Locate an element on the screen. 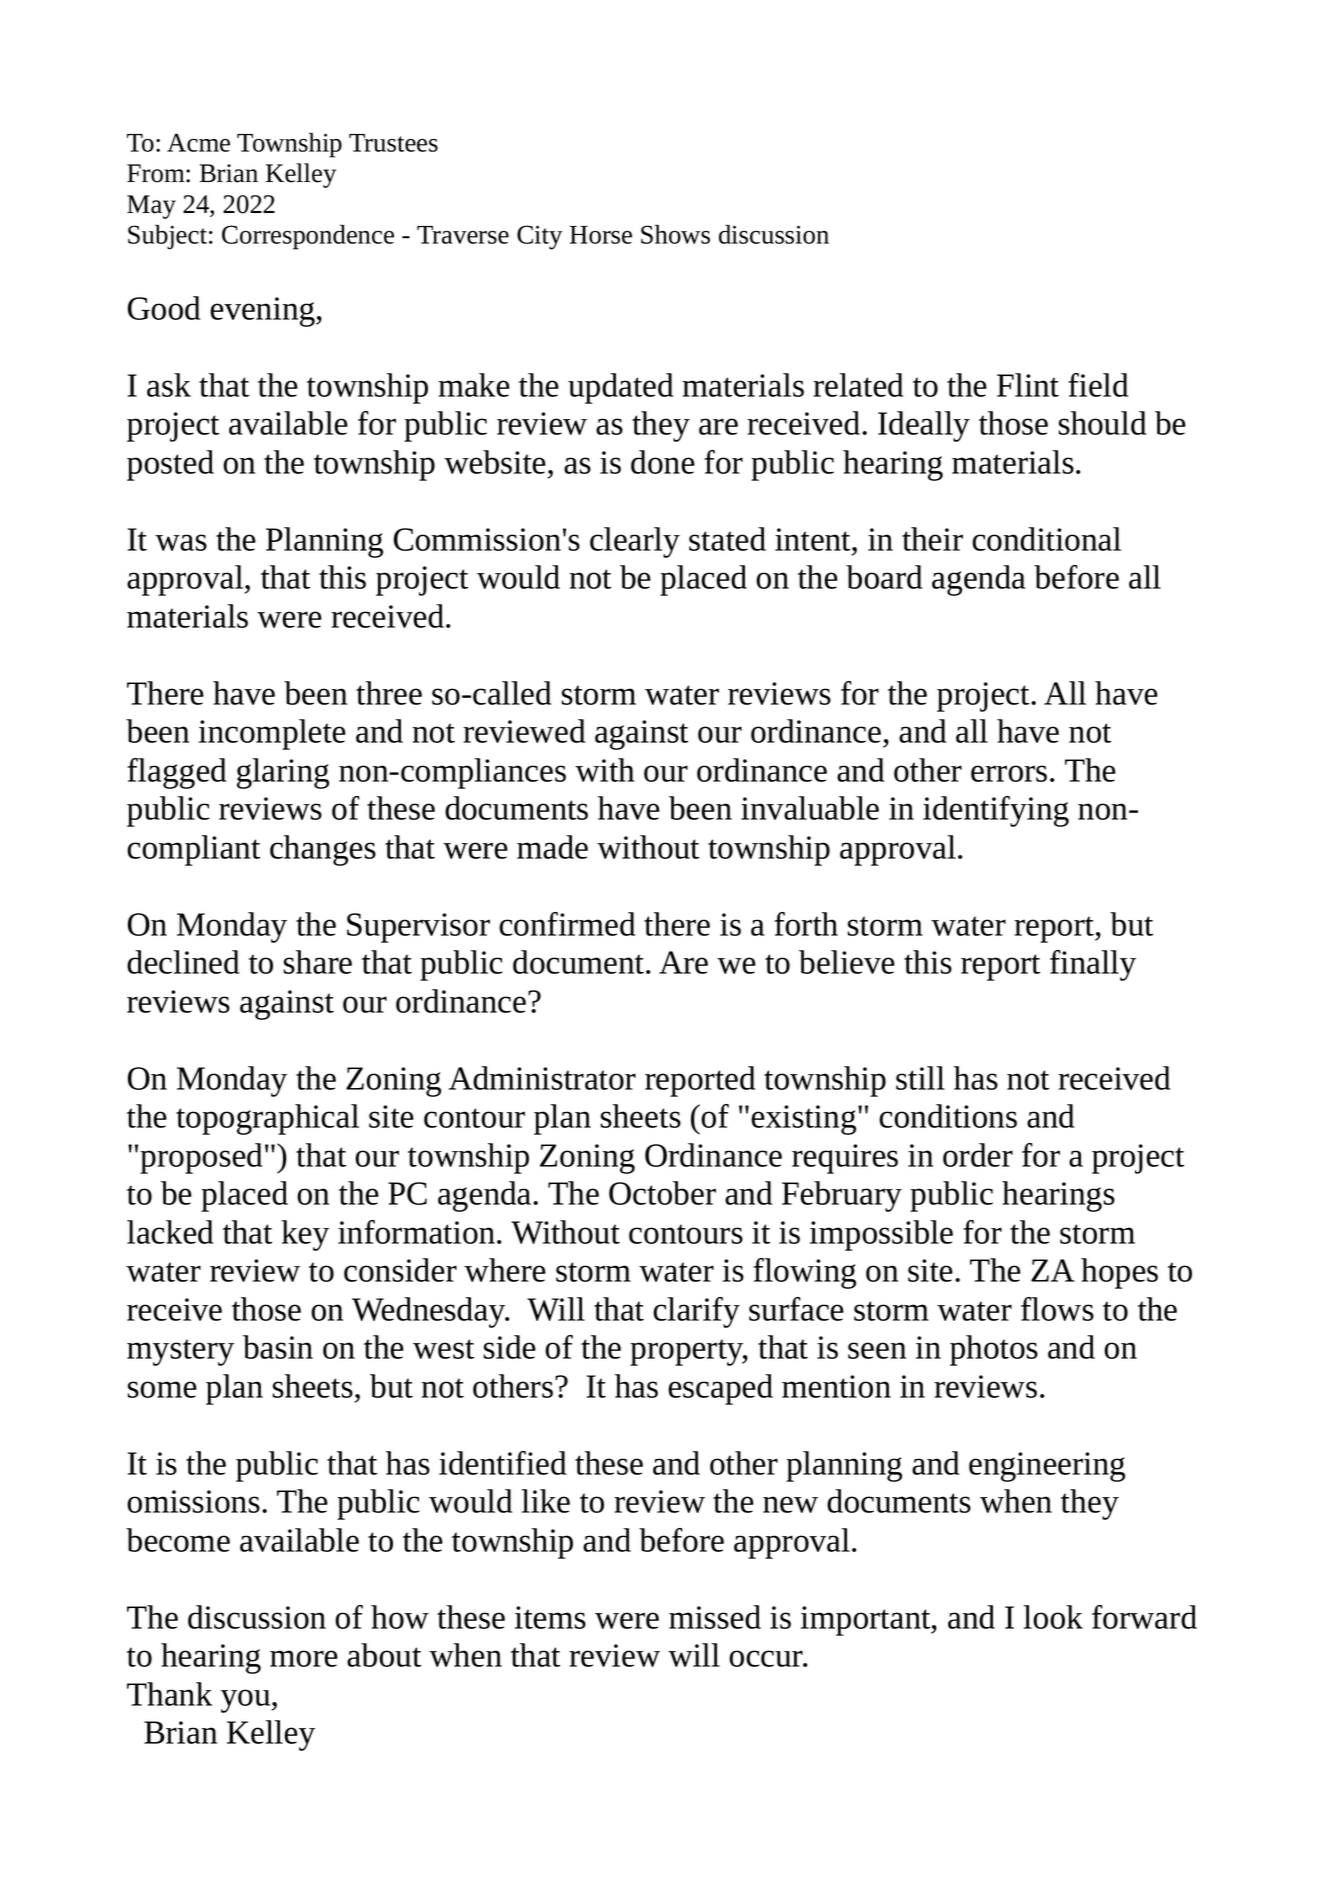  October is located at coordinates (662, 1193).
